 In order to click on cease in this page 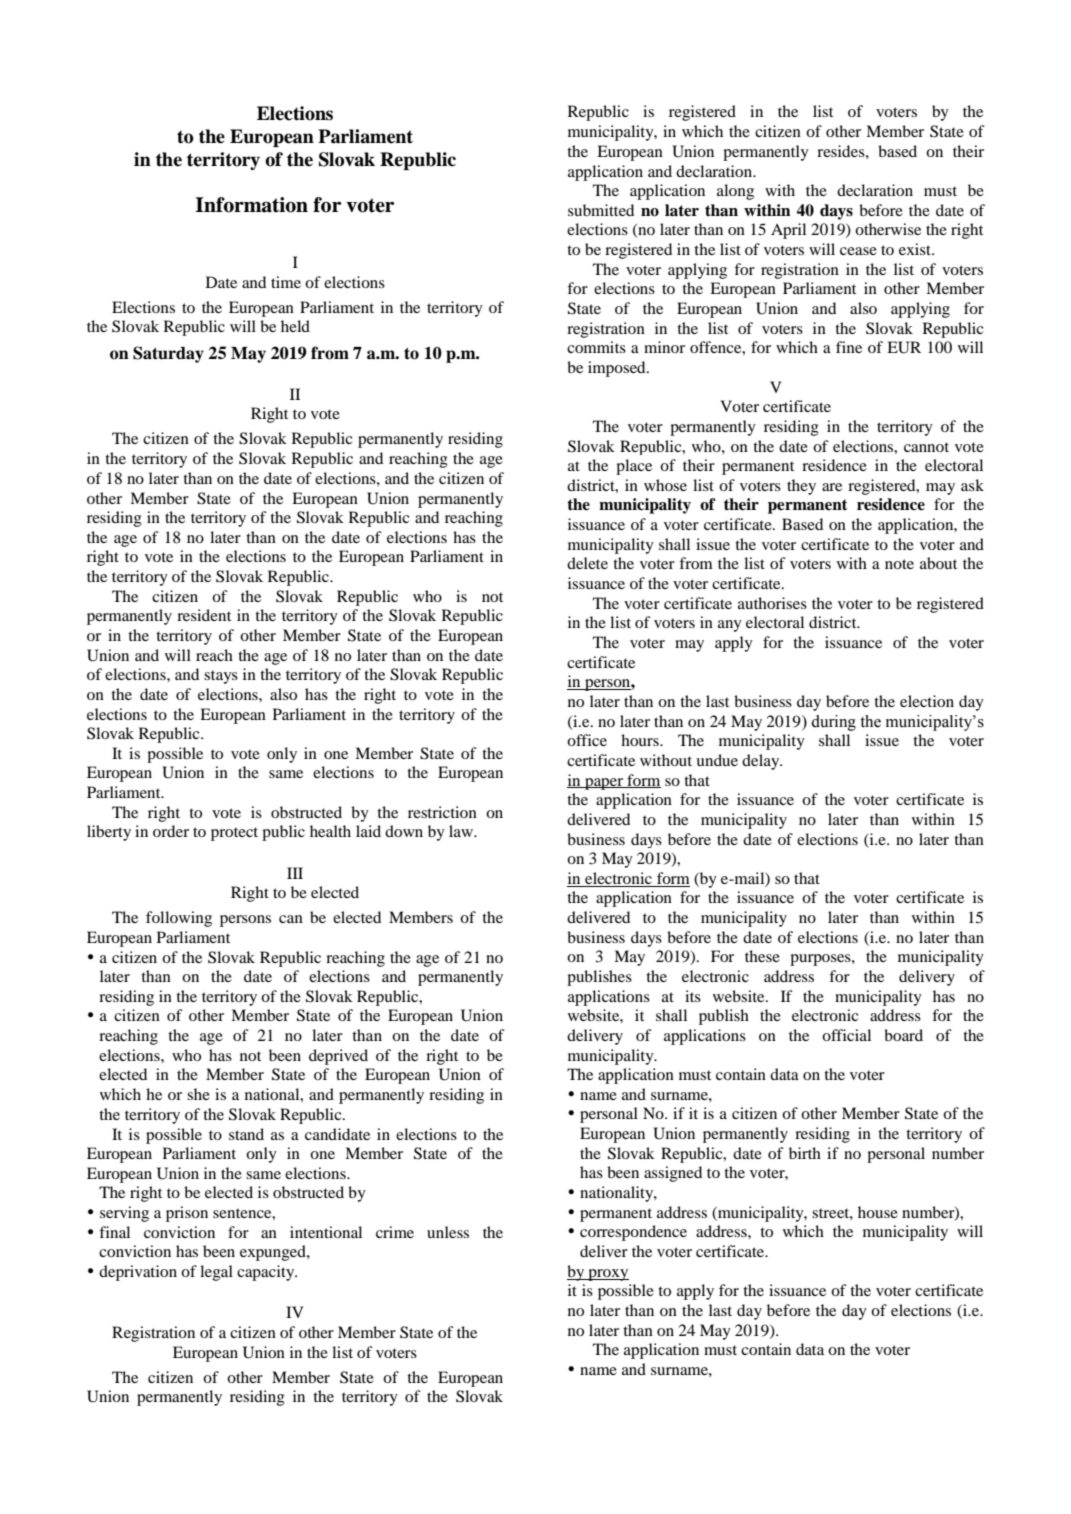, I will do `click(858, 251)`.
